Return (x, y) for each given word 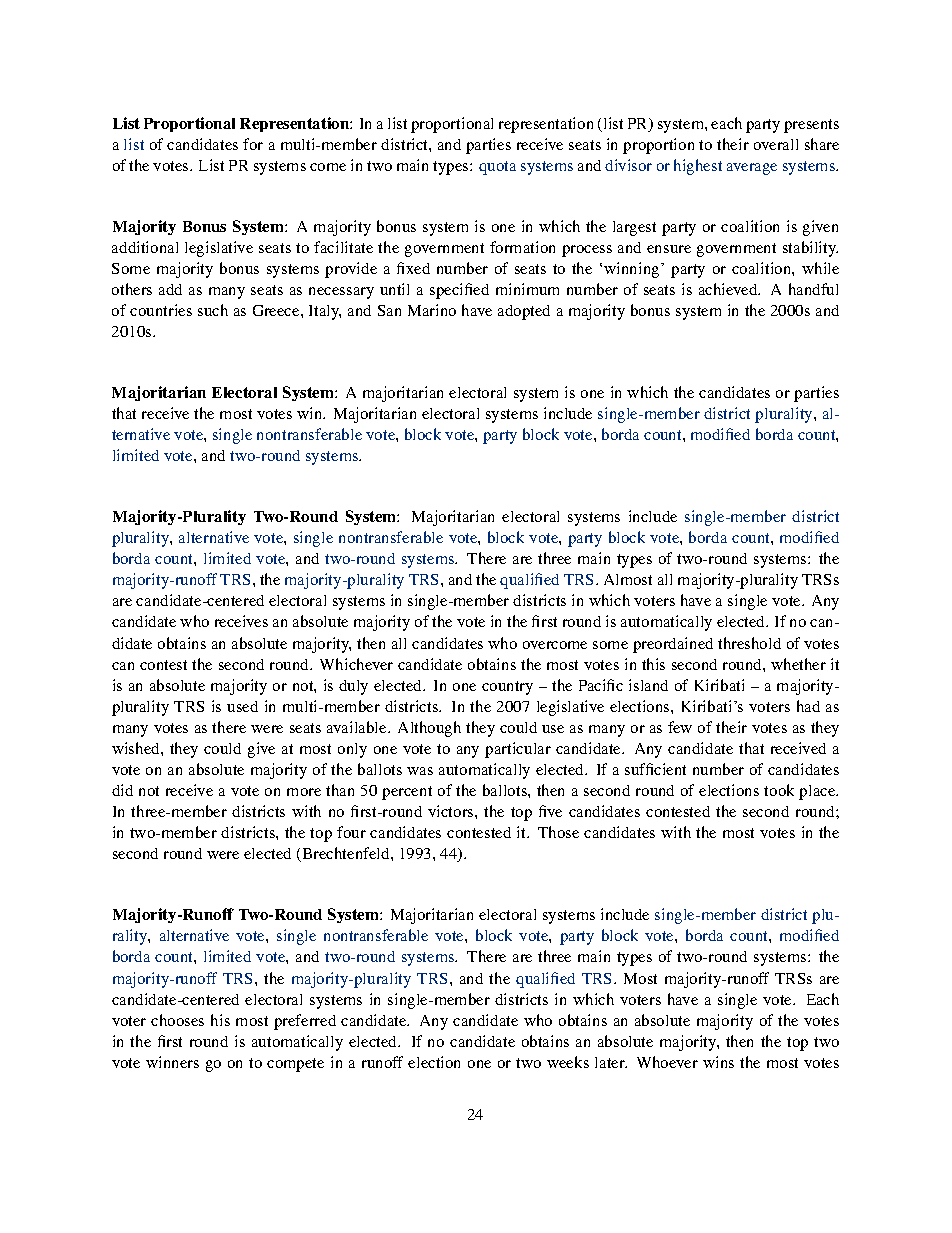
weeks (568, 1062)
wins (718, 1062)
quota (497, 168)
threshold (749, 643)
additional (145, 247)
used (242, 706)
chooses (177, 1020)
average (752, 169)
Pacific (601, 685)
